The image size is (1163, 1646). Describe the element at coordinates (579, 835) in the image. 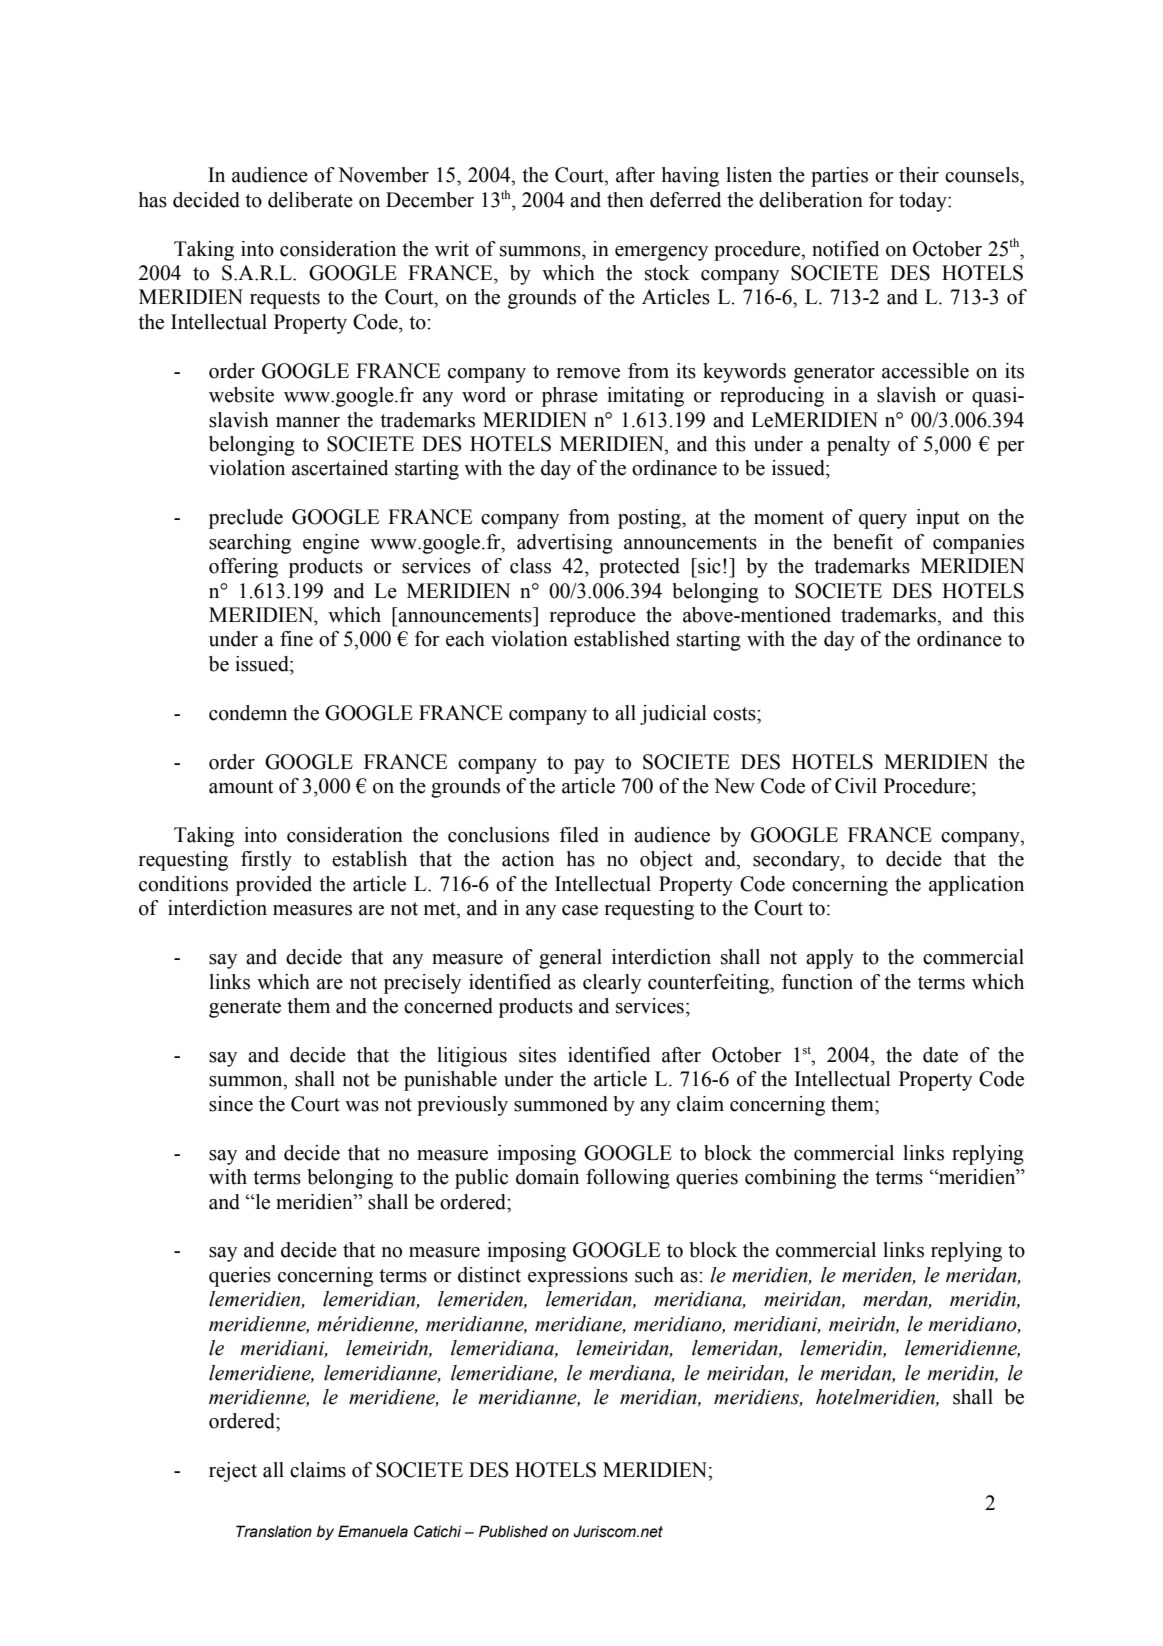

I see `filed` at that location.
